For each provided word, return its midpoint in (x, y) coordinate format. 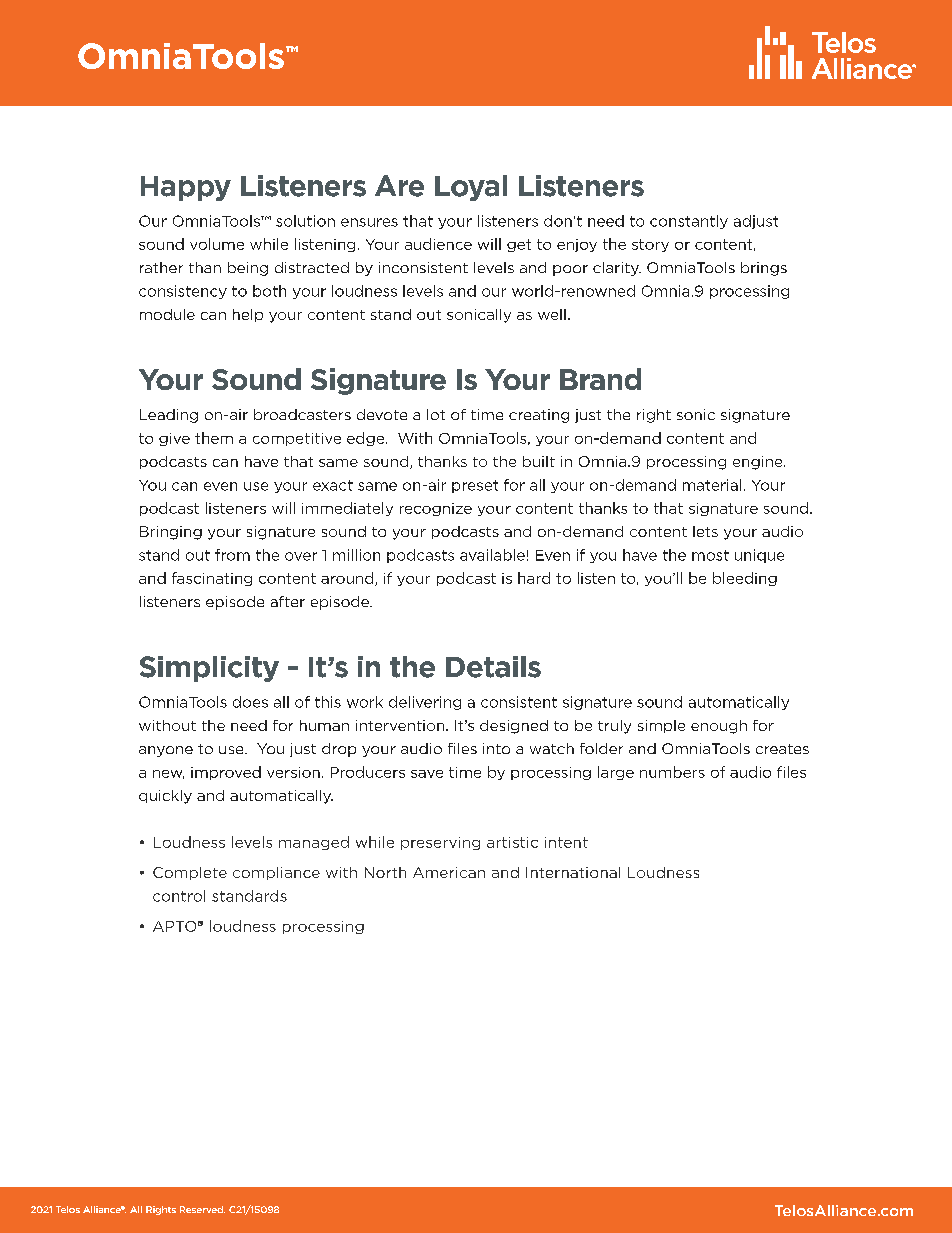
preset (475, 486)
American (449, 872)
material (712, 485)
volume (217, 244)
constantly (689, 222)
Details (493, 667)
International (573, 872)
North (385, 872)
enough (719, 727)
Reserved (202, 1209)
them (214, 438)
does (250, 702)
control (179, 896)
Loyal (471, 188)
